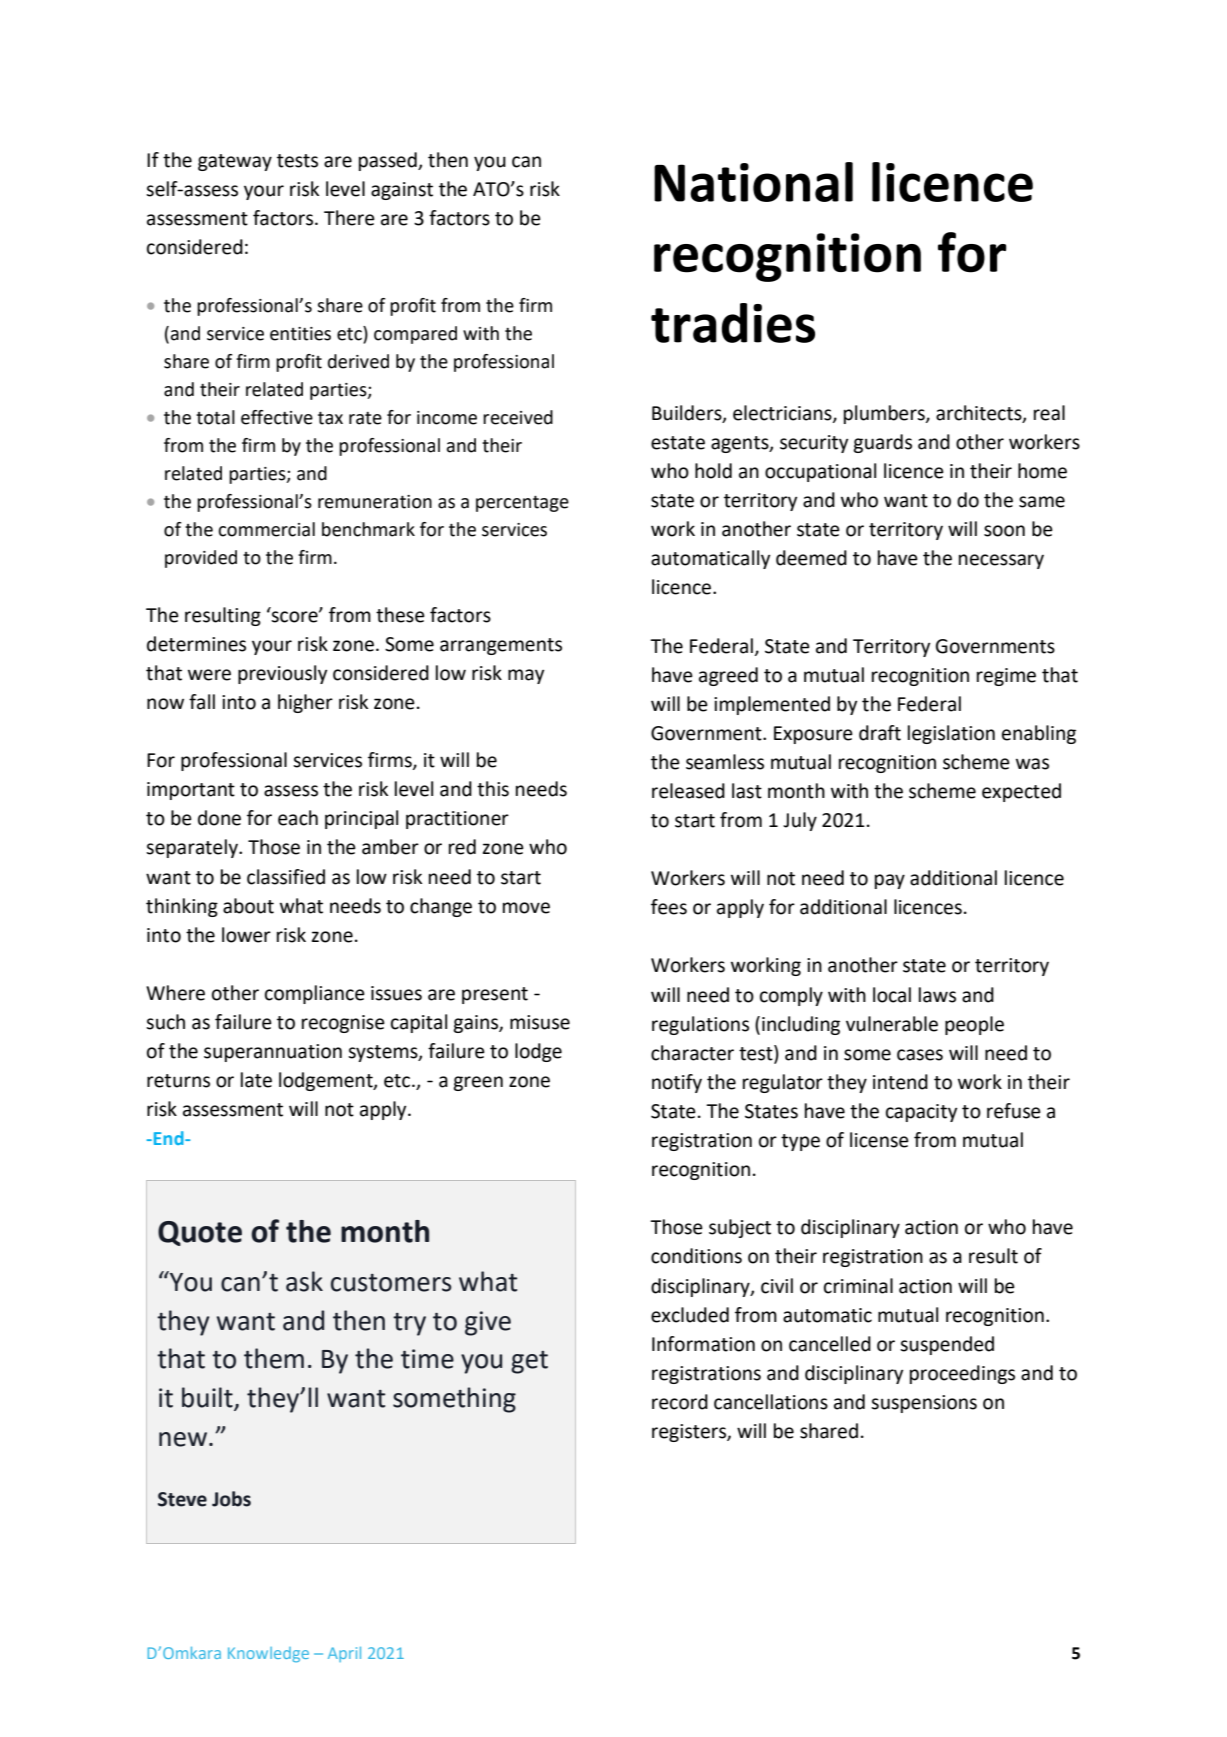 The width and height of the image is (1227, 1737). I want to click on notify, so click(677, 1083).
